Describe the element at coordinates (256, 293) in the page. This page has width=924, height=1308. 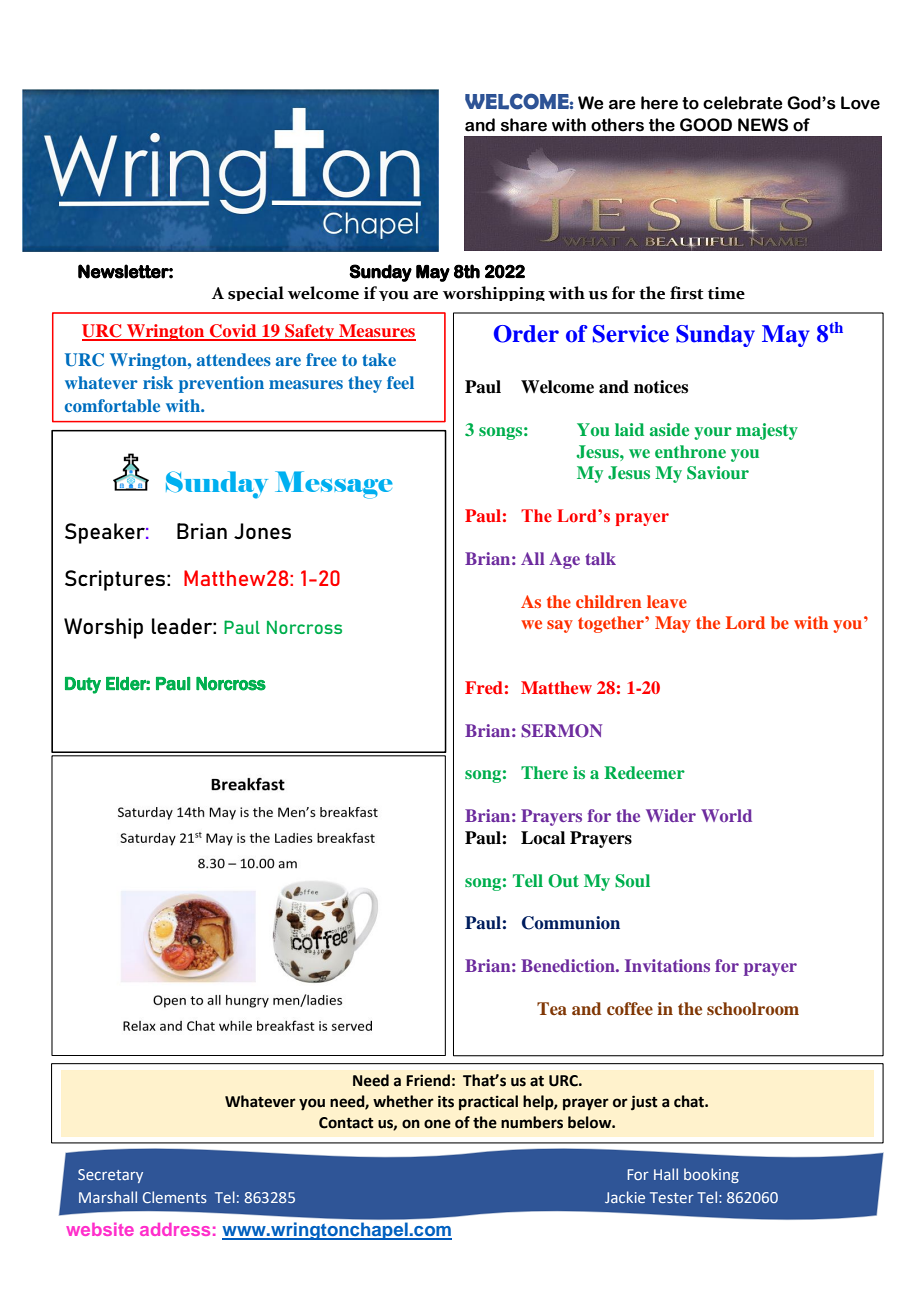
I see `special` at that location.
